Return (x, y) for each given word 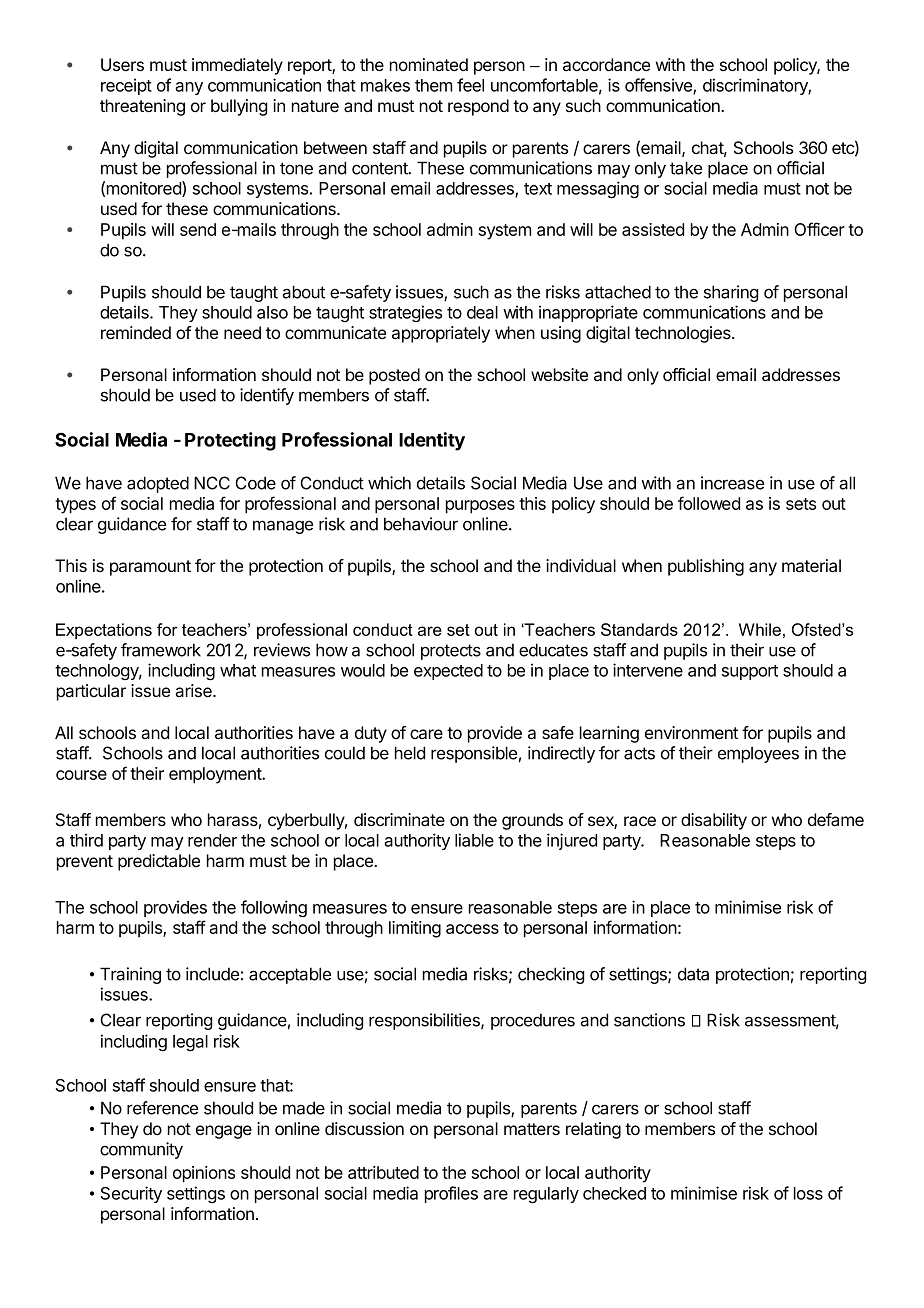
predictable (159, 862)
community (141, 1150)
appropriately (441, 334)
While (760, 629)
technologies (684, 334)
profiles (451, 1194)
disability (714, 821)
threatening (142, 107)
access (472, 929)
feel (470, 85)
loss (808, 1193)
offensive (659, 86)
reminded (136, 332)
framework (161, 650)
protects (451, 652)
